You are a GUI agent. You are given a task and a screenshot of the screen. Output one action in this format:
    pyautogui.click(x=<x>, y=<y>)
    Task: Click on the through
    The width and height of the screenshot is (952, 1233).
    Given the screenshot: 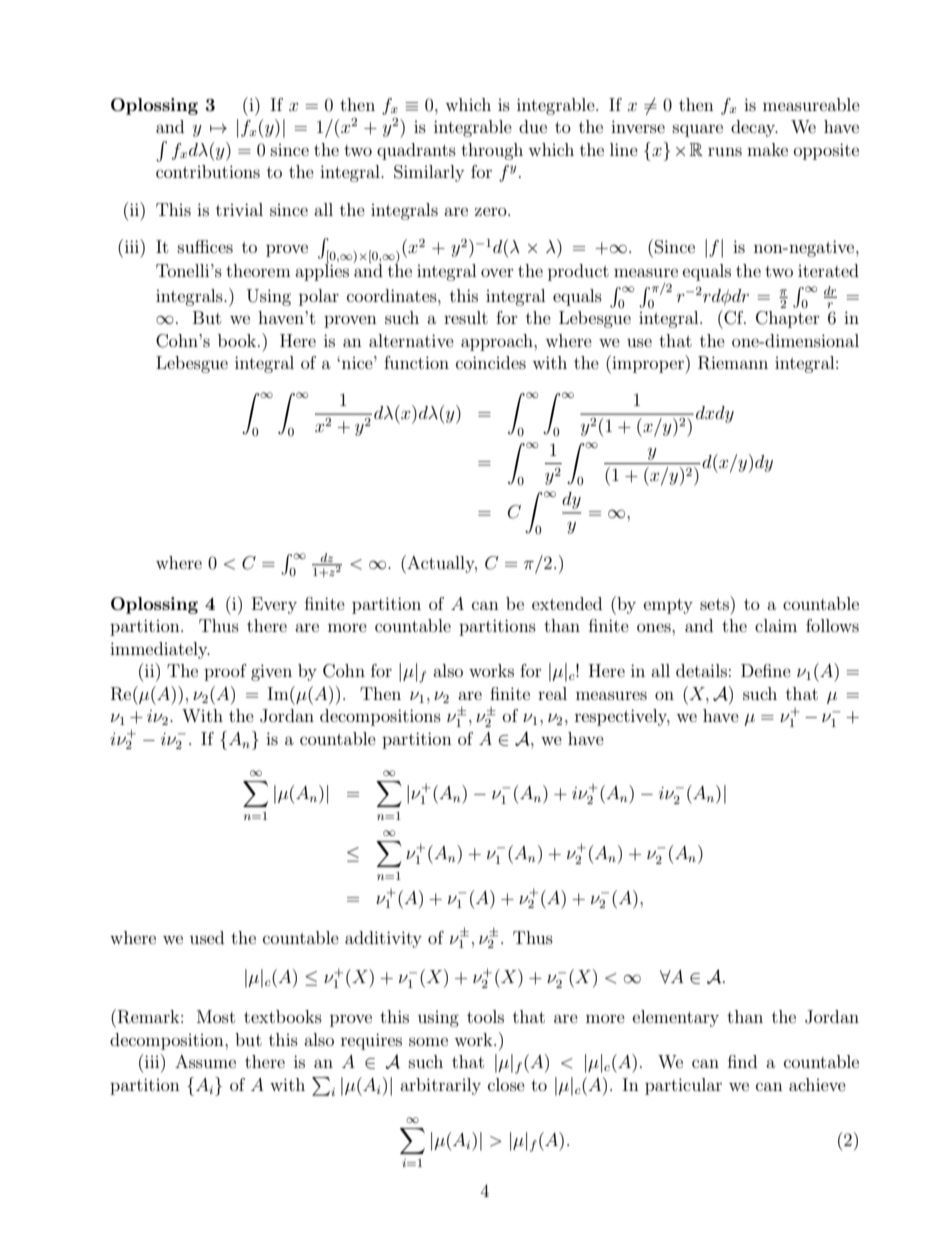 What is the action you would take?
    pyautogui.click(x=492, y=151)
